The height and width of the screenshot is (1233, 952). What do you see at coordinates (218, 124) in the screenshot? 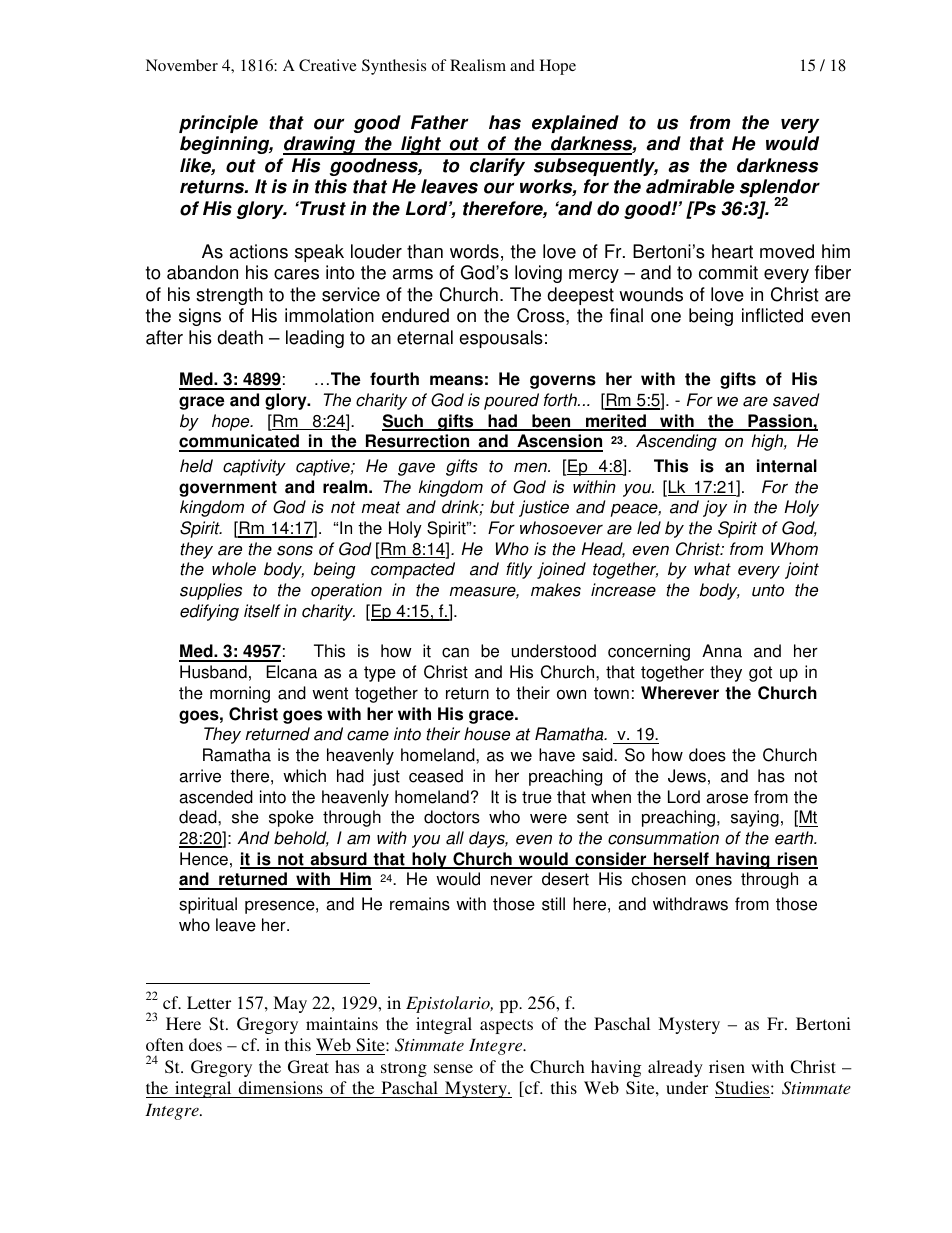
I see `principle` at bounding box center [218, 124].
